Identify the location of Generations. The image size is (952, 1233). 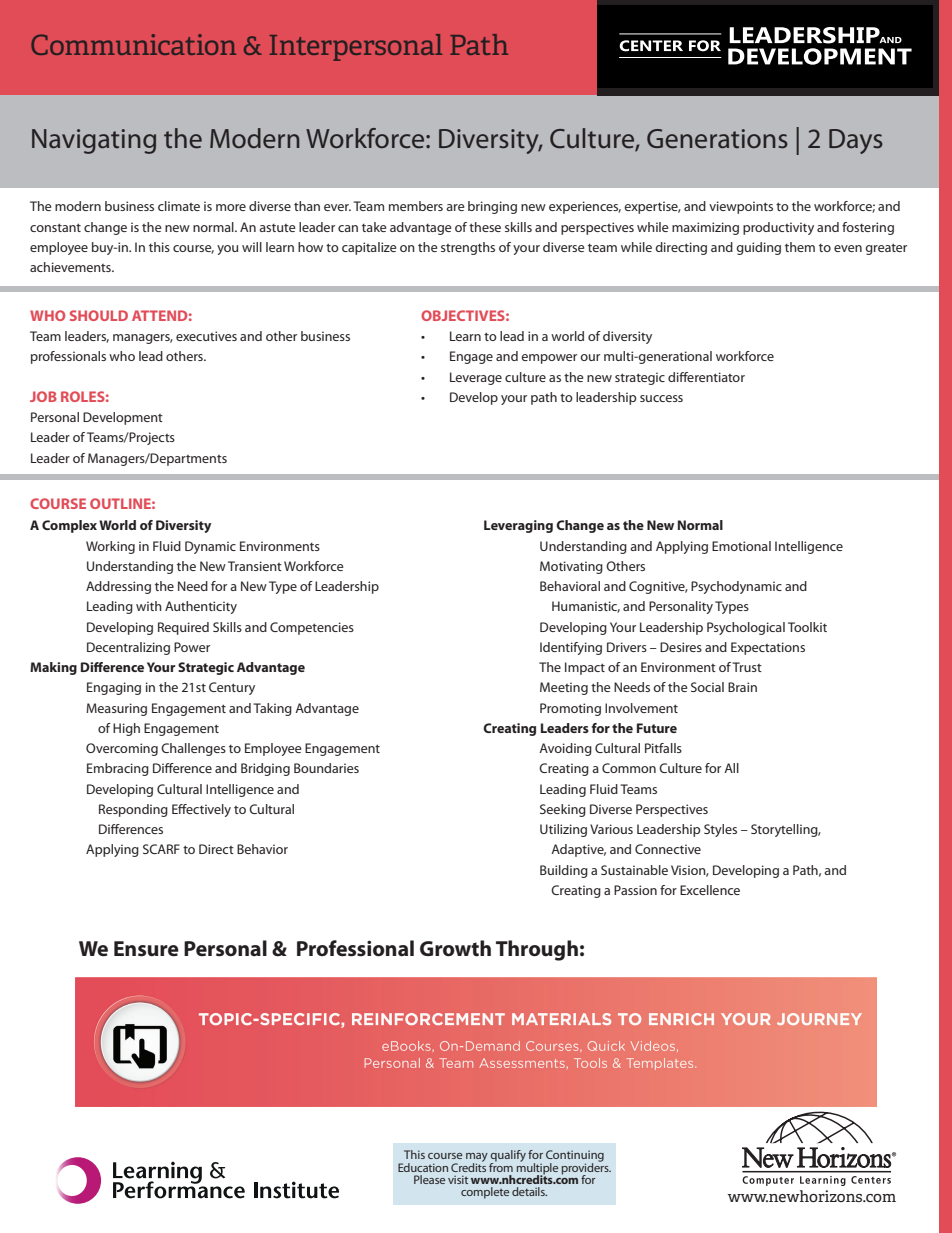
(717, 139).
